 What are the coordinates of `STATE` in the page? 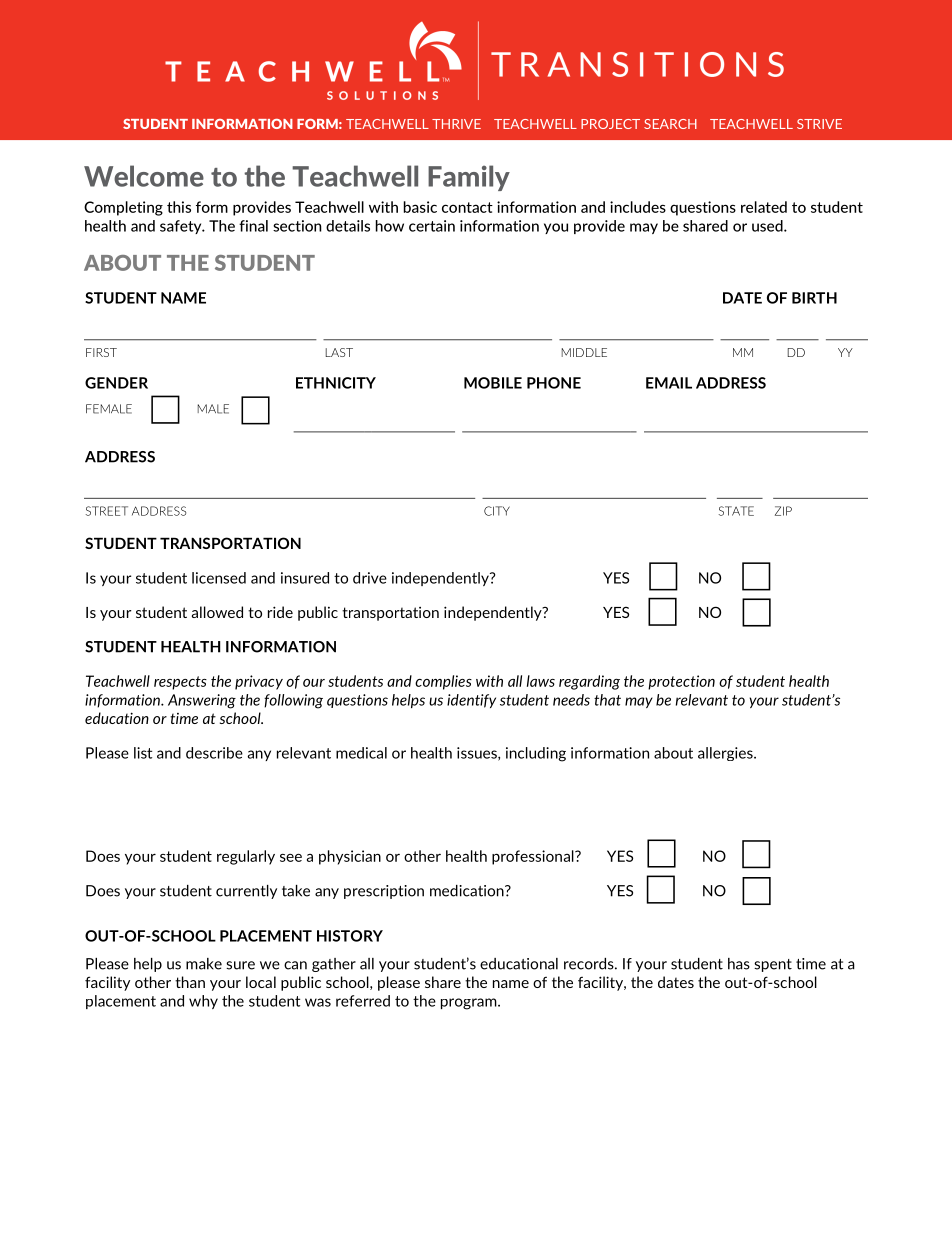 It's located at (736, 511).
